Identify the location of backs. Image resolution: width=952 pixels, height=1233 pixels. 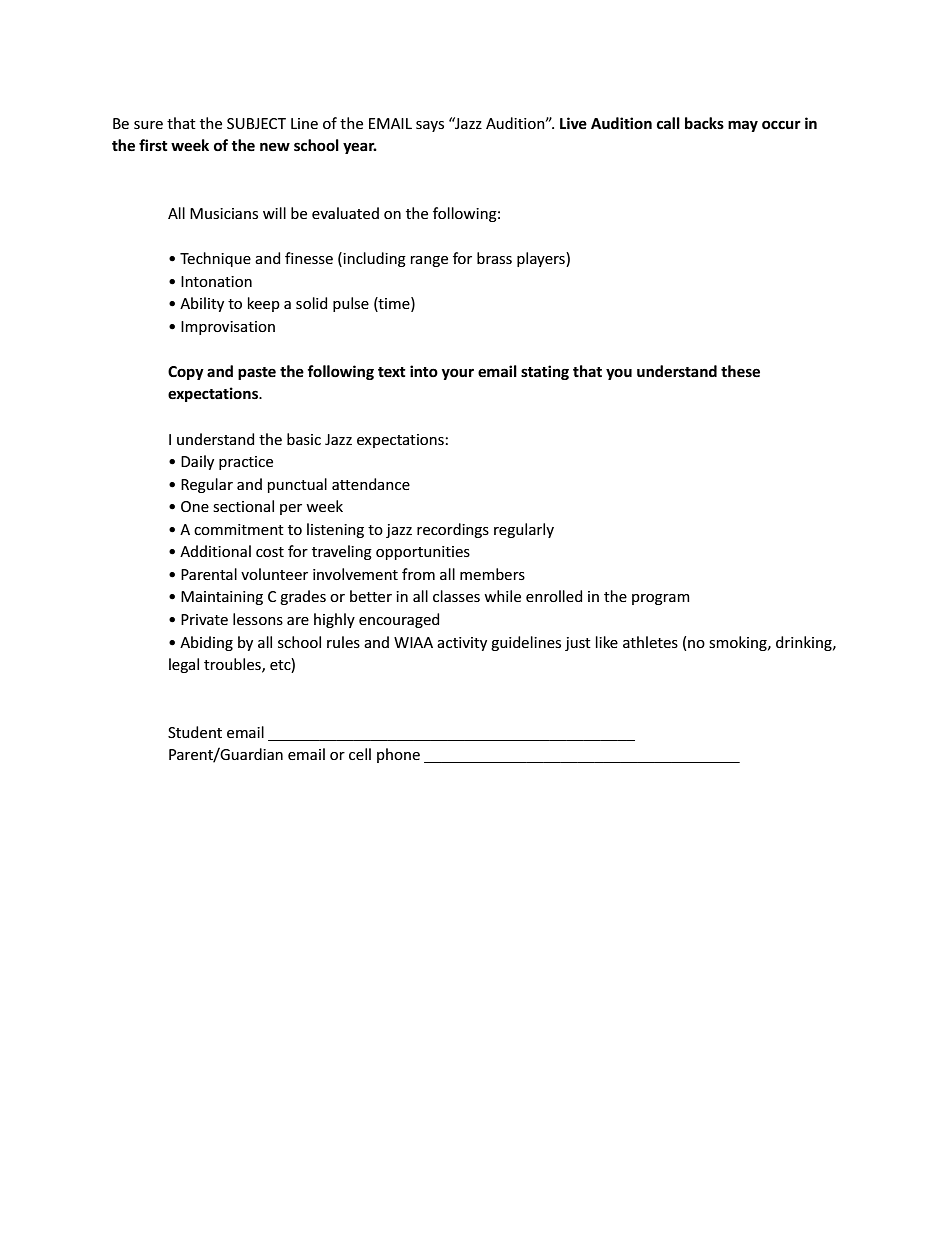
(704, 123).
